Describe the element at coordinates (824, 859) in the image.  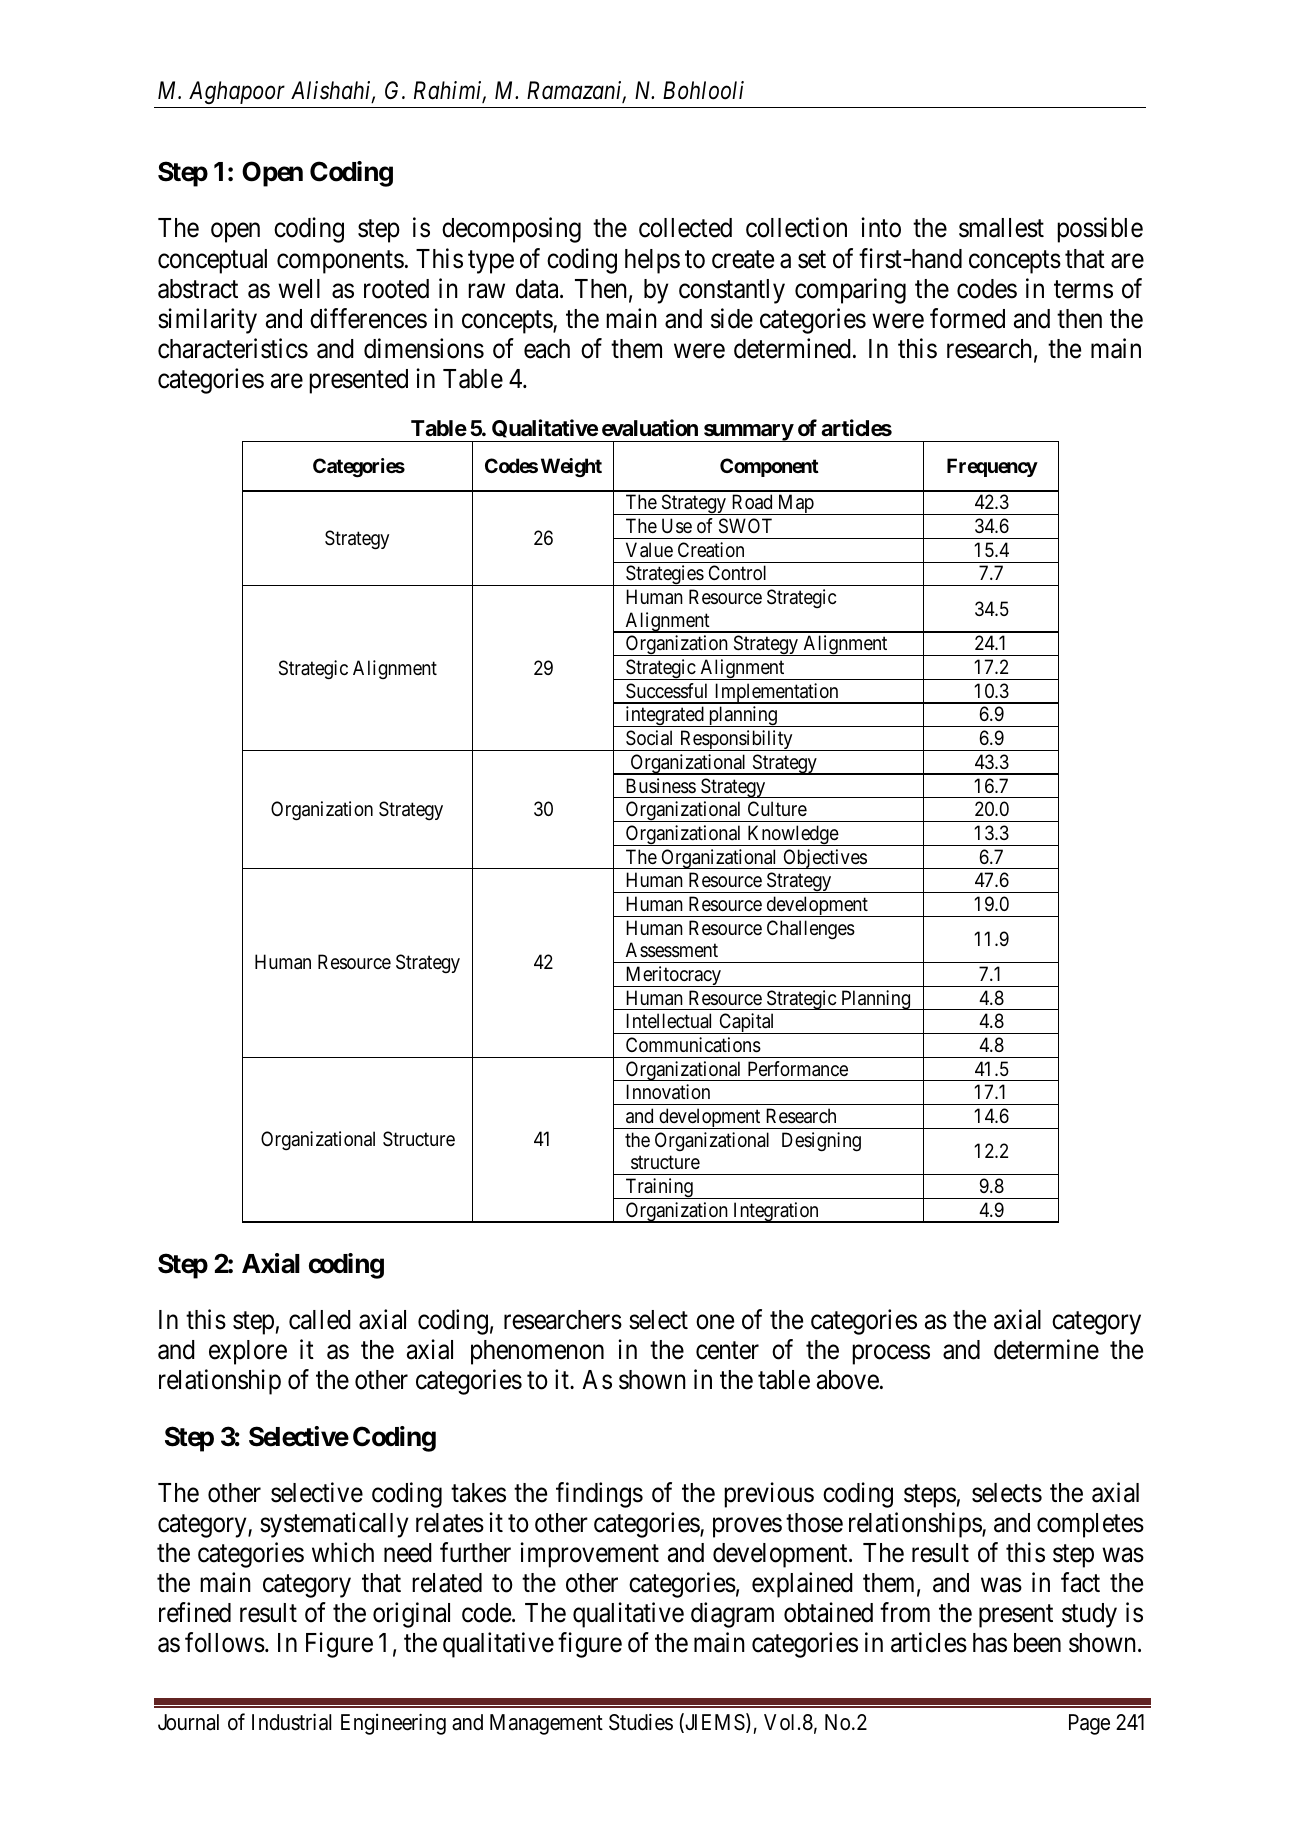
I see `Objectives` at that location.
